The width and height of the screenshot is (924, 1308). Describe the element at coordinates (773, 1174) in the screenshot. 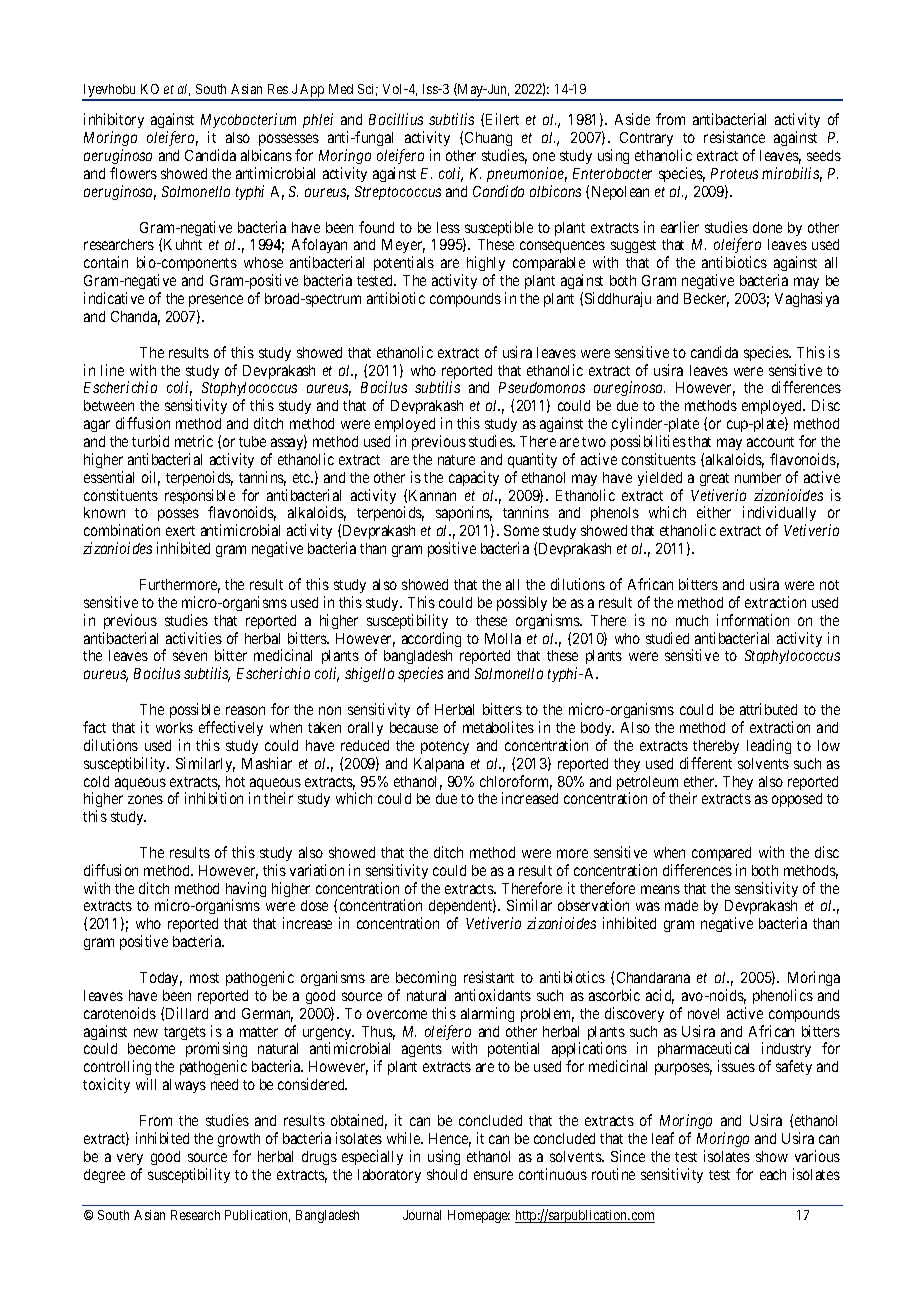

I see `each` at that location.
